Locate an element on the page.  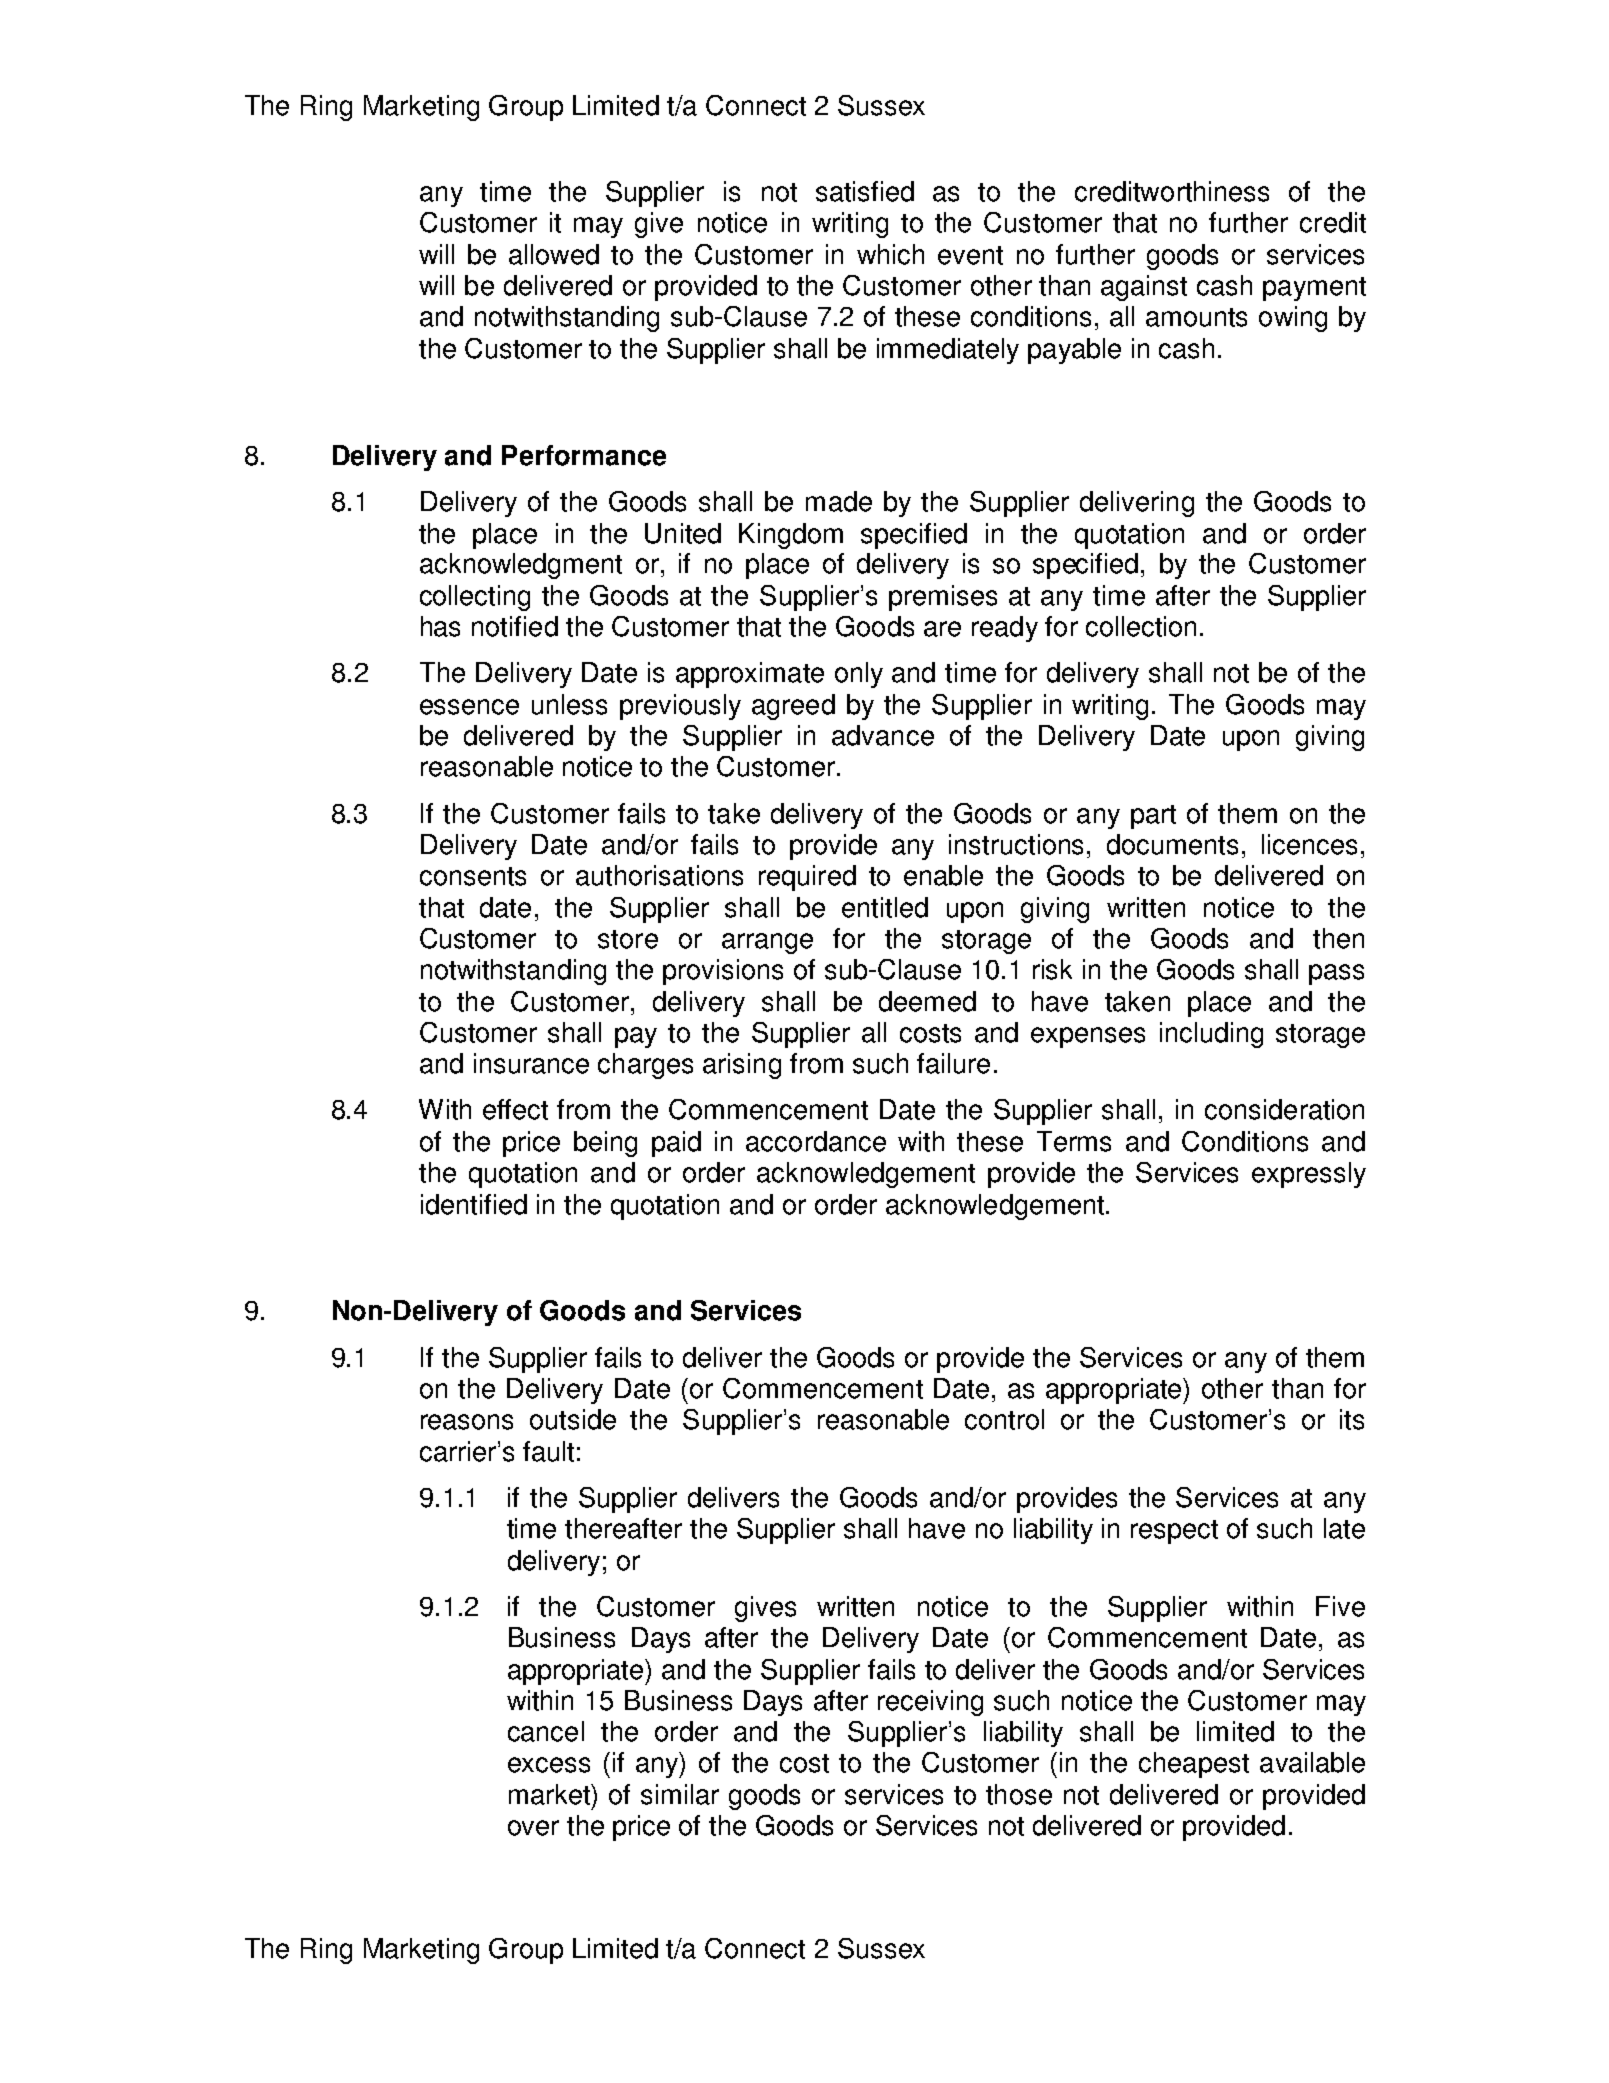
receiving is located at coordinates (930, 1703).
